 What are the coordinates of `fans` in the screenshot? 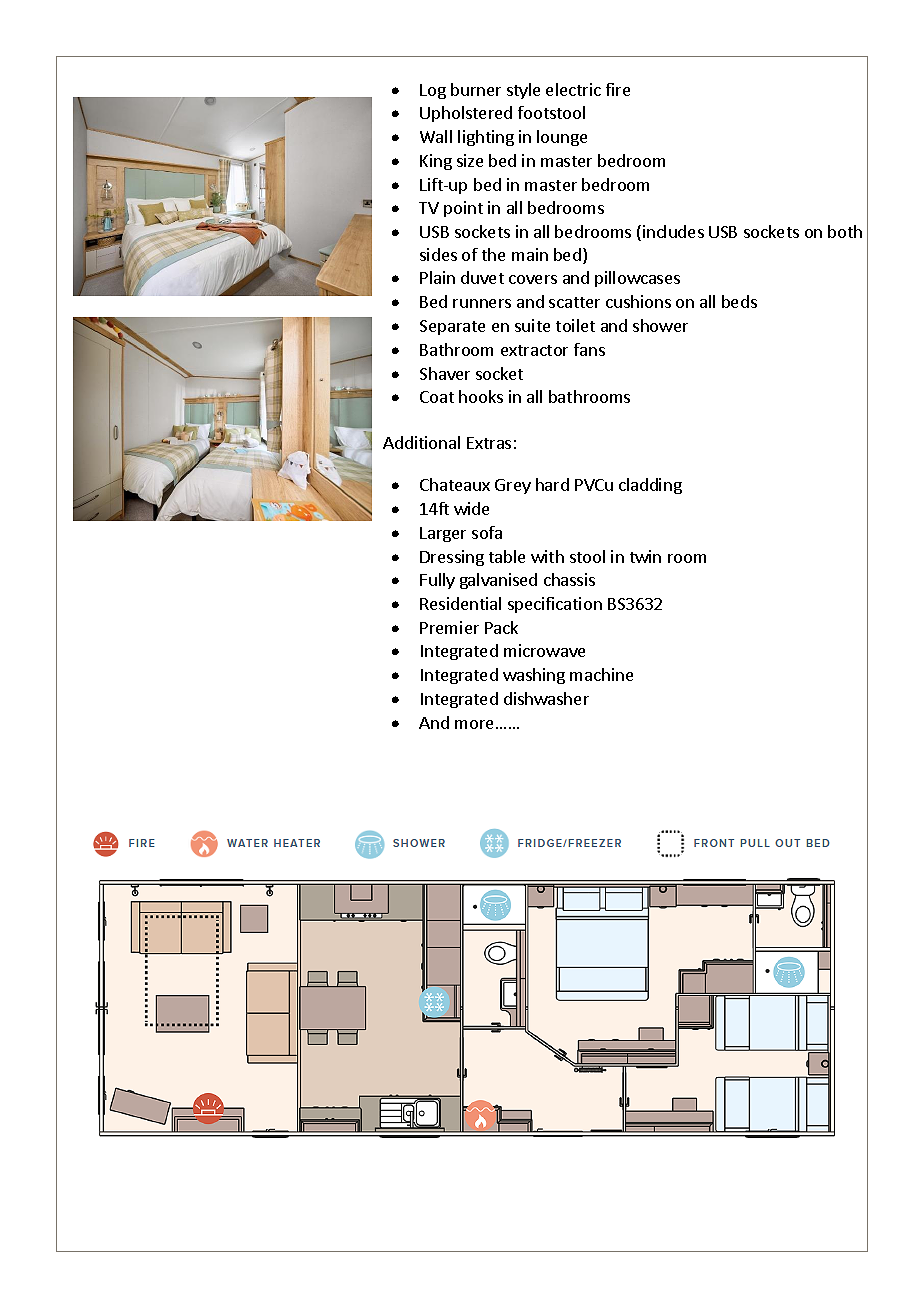 It's located at (589, 349).
